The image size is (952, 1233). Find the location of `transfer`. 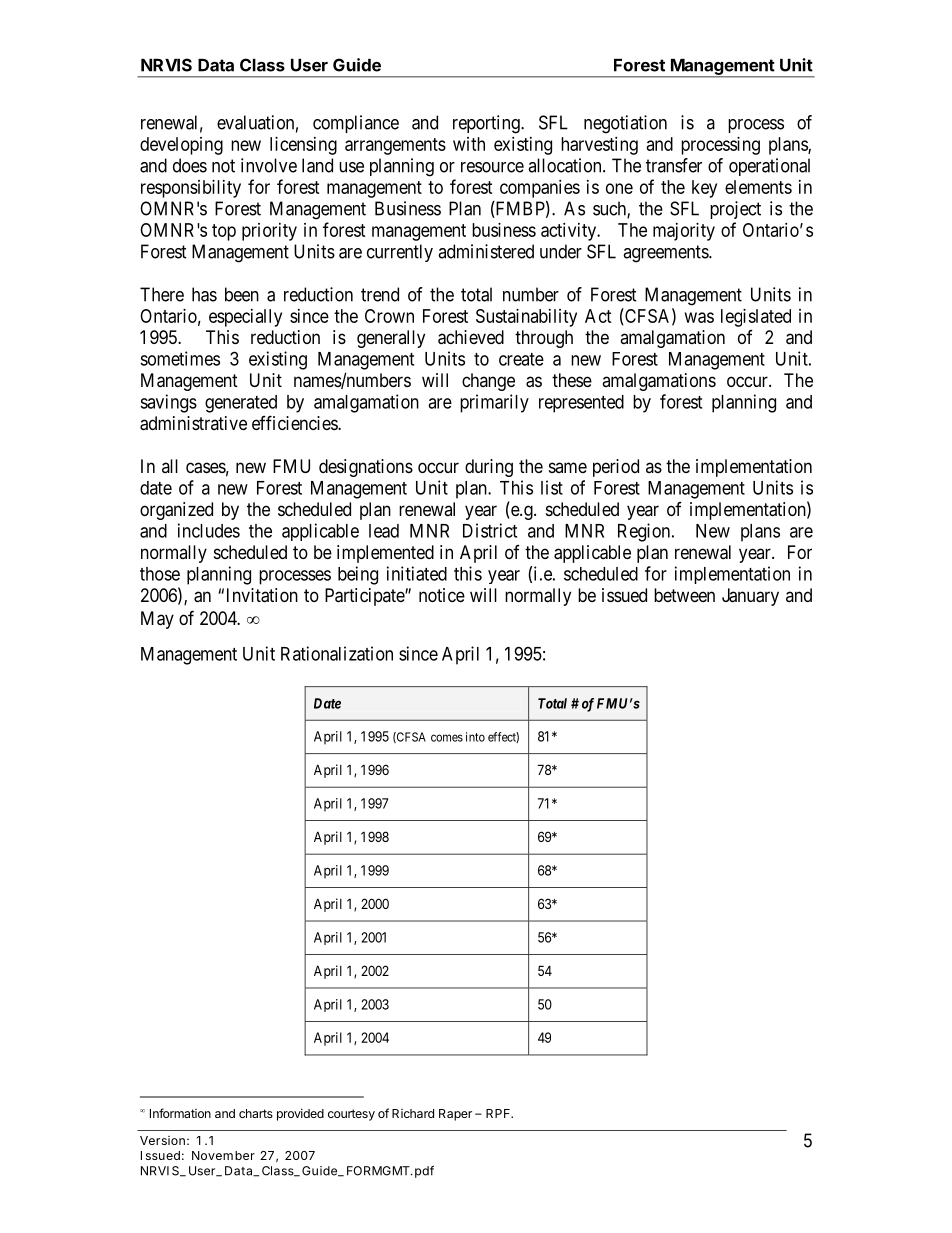

transfer is located at coordinates (674, 165).
